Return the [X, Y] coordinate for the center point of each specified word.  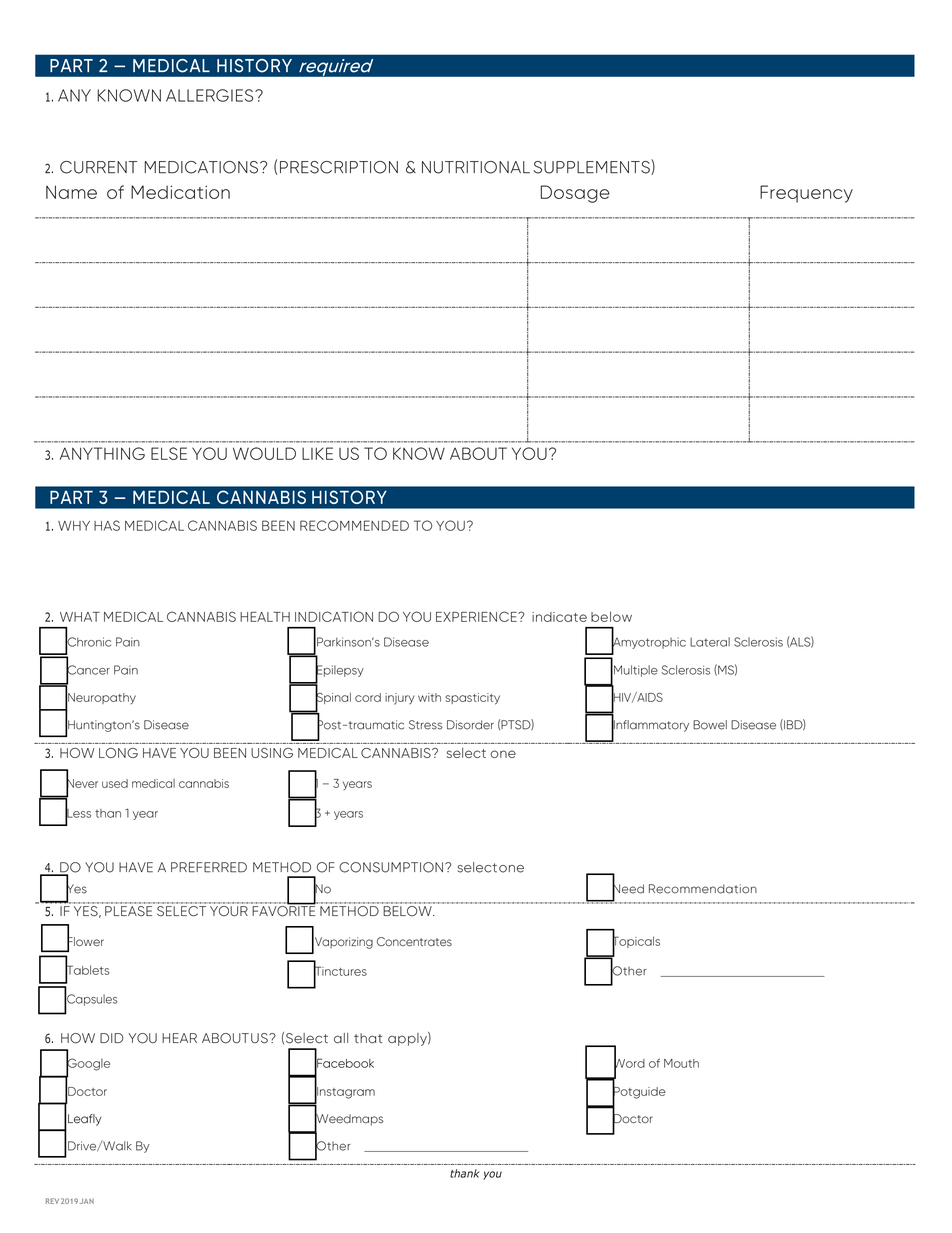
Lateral [710, 642]
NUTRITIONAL [476, 167]
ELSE [169, 453]
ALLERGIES [211, 95]
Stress [426, 725]
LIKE [317, 453]
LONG [118, 753]
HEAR [179, 1038]
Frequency [806, 194]
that [368, 1038]
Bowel [710, 725]
